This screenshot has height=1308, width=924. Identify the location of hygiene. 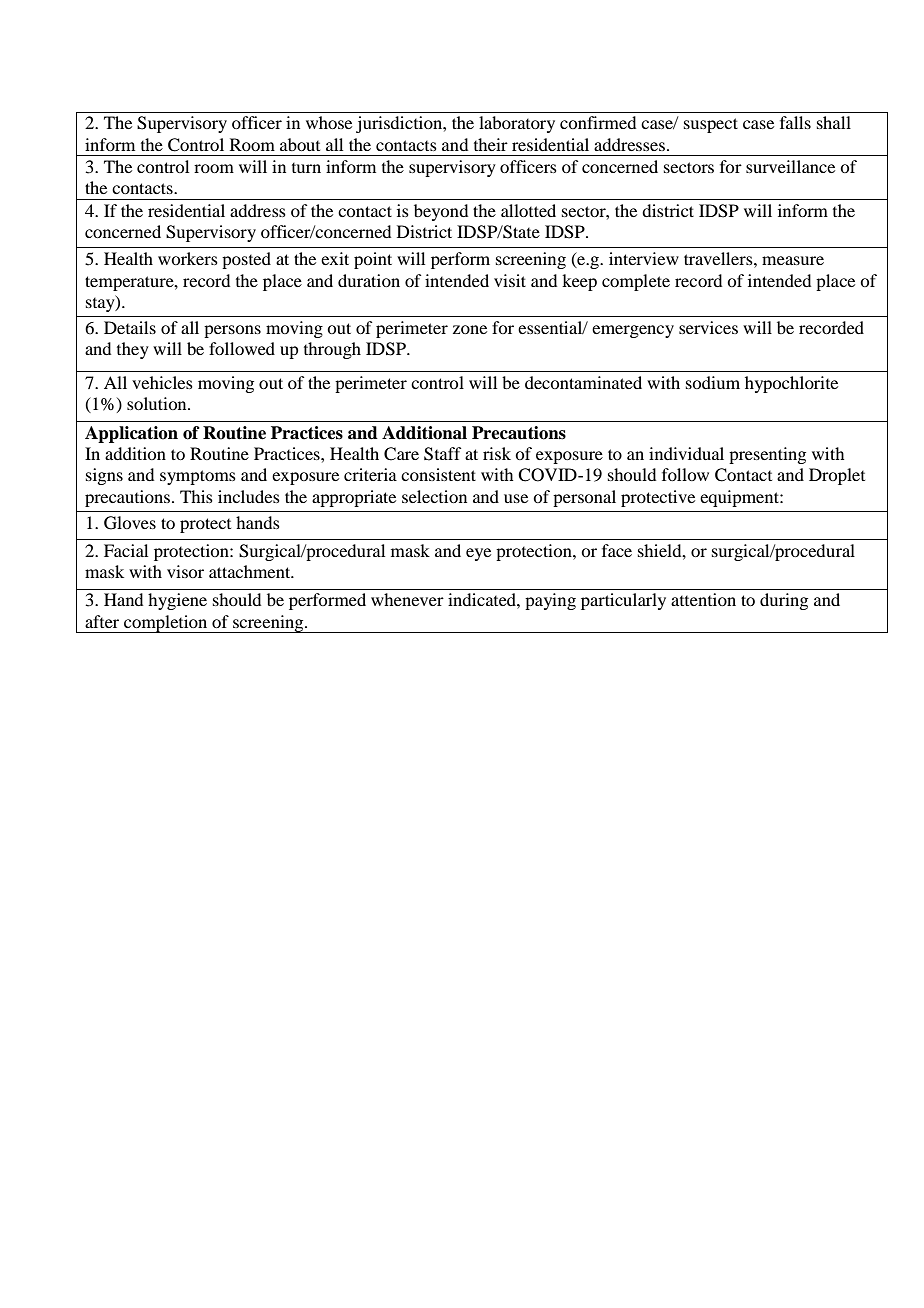
(177, 601).
